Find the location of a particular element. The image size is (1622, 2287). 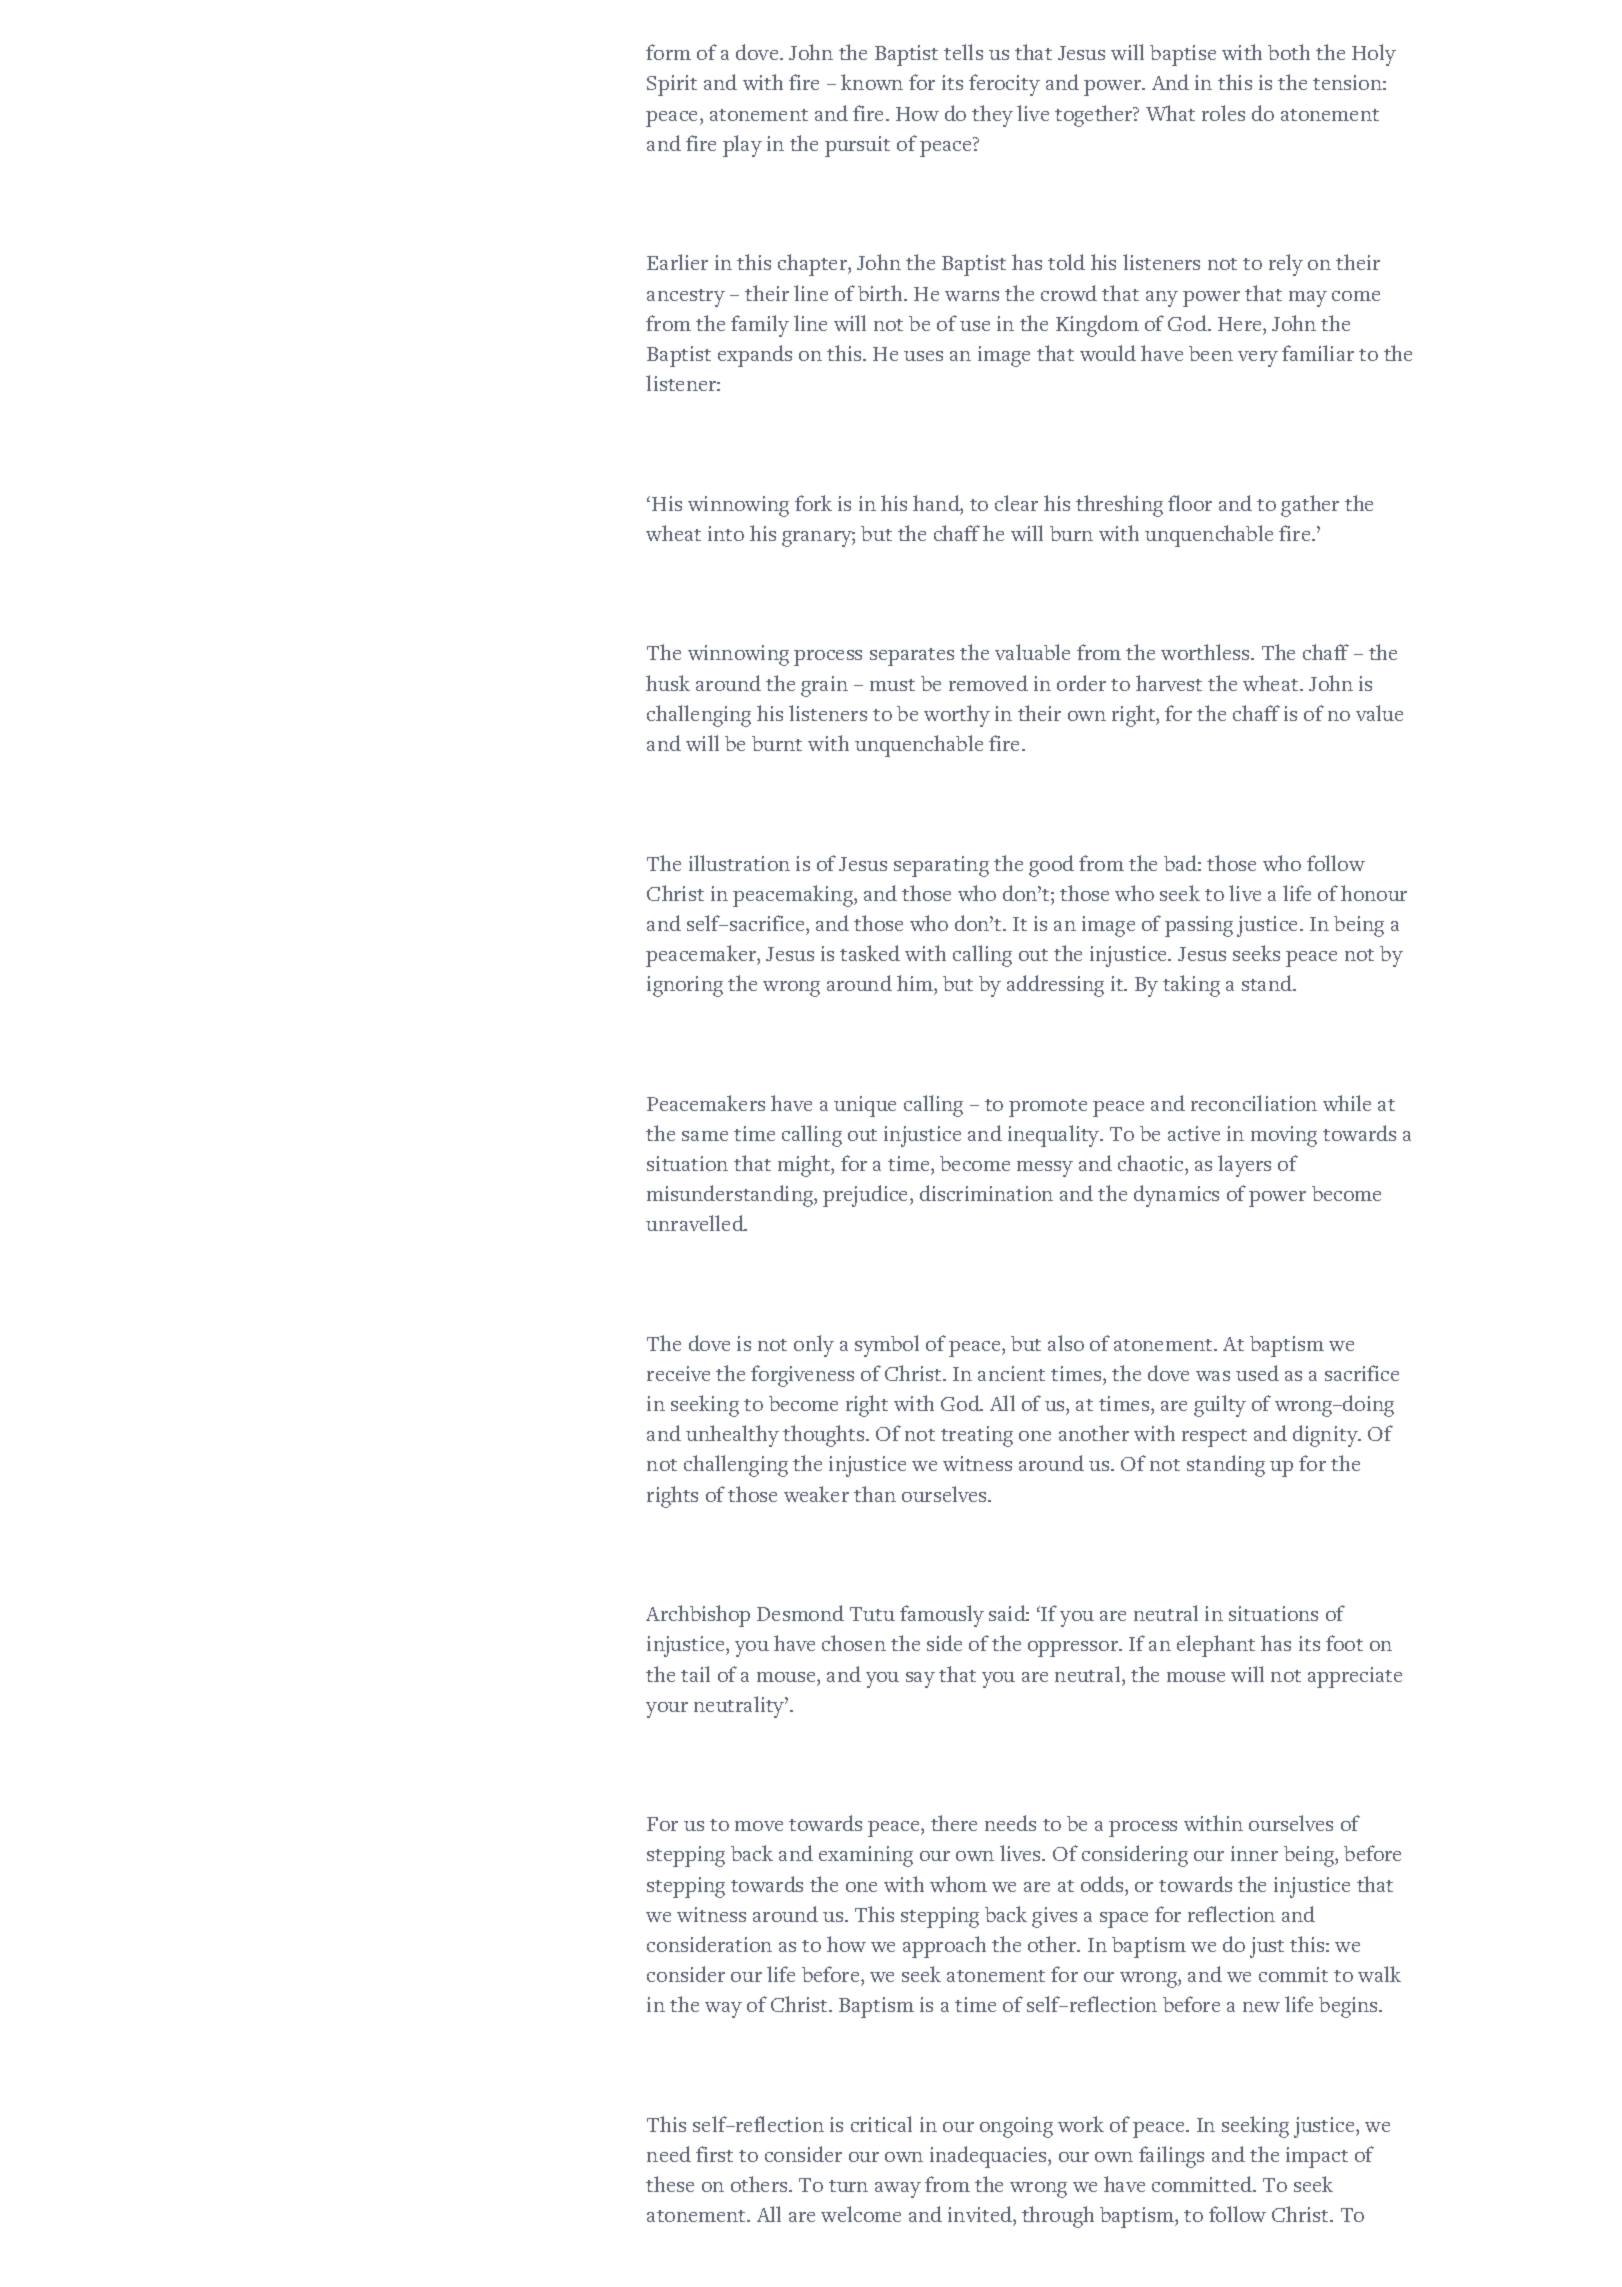

good is located at coordinates (1051, 866).
